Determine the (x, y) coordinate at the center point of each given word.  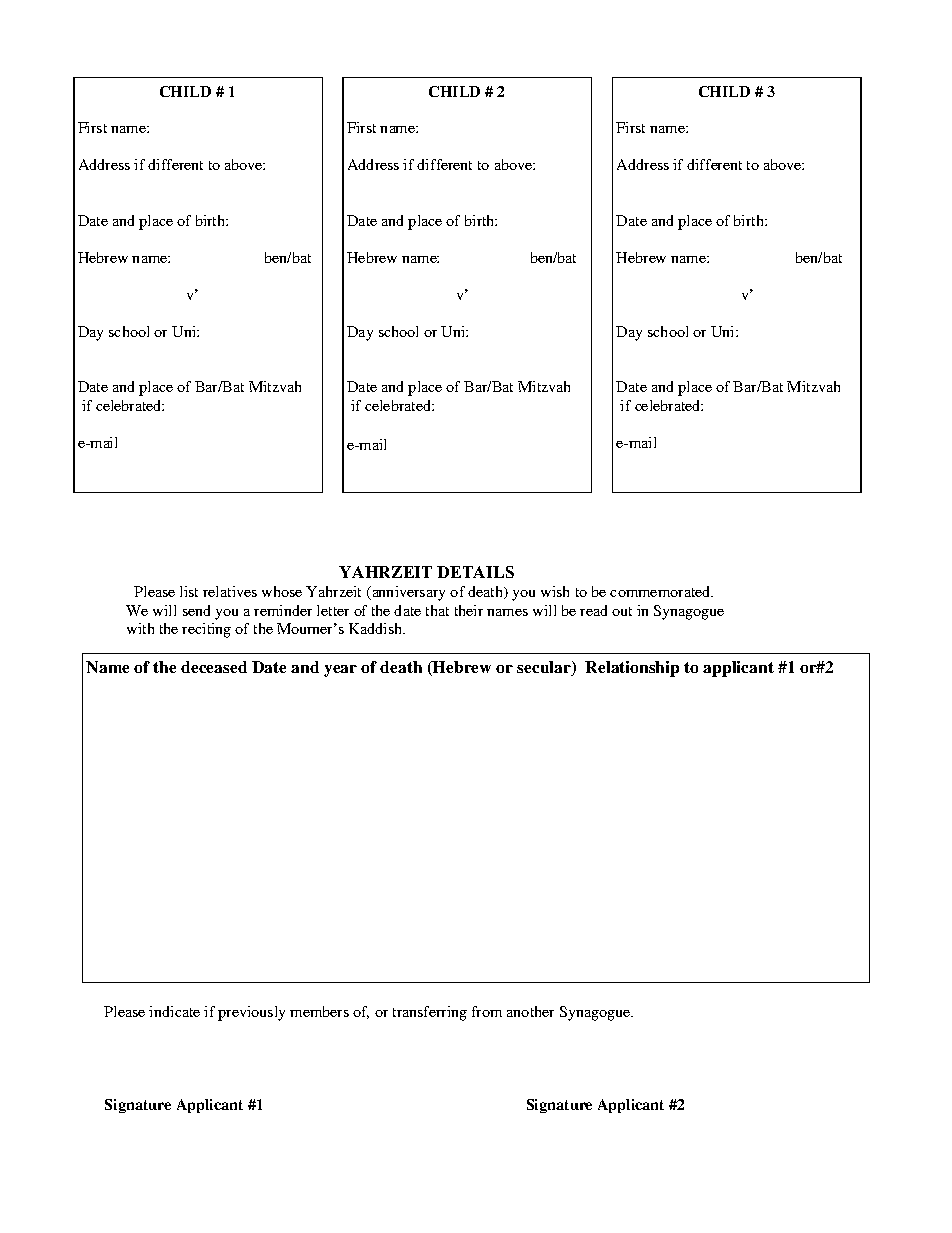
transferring (430, 1013)
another (530, 1011)
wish (555, 591)
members (319, 1011)
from (487, 1011)
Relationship (632, 669)
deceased (214, 667)
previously (251, 1013)
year (340, 671)
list (189, 591)
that (437, 610)
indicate (174, 1011)
